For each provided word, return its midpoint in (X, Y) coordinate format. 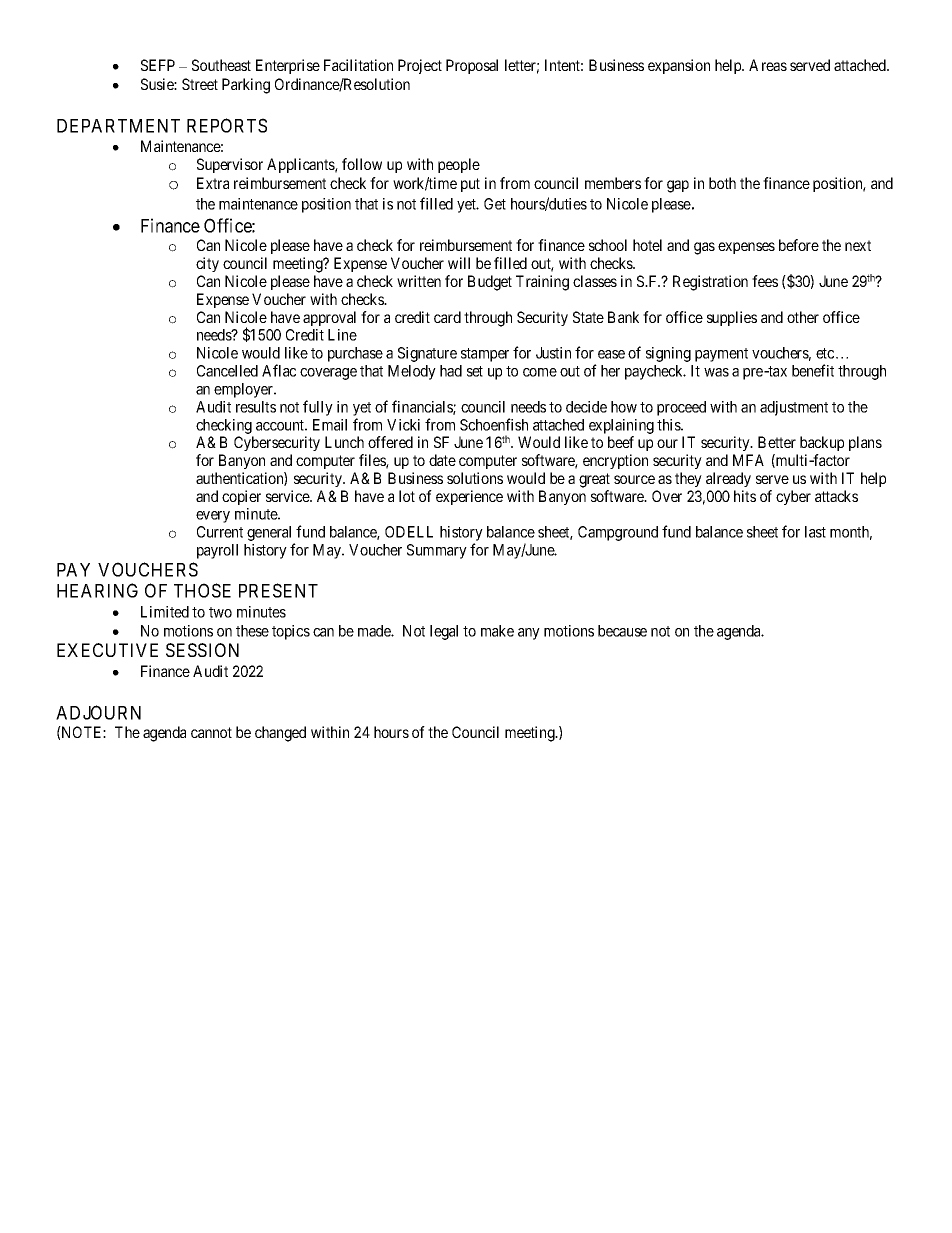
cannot (211, 732)
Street (200, 84)
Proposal (472, 66)
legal (444, 632)
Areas (768, 65)
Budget (490, 283)
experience (469, 497)
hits (745, 496)
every (213, 517)
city (207, 264)
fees (765, 281)
